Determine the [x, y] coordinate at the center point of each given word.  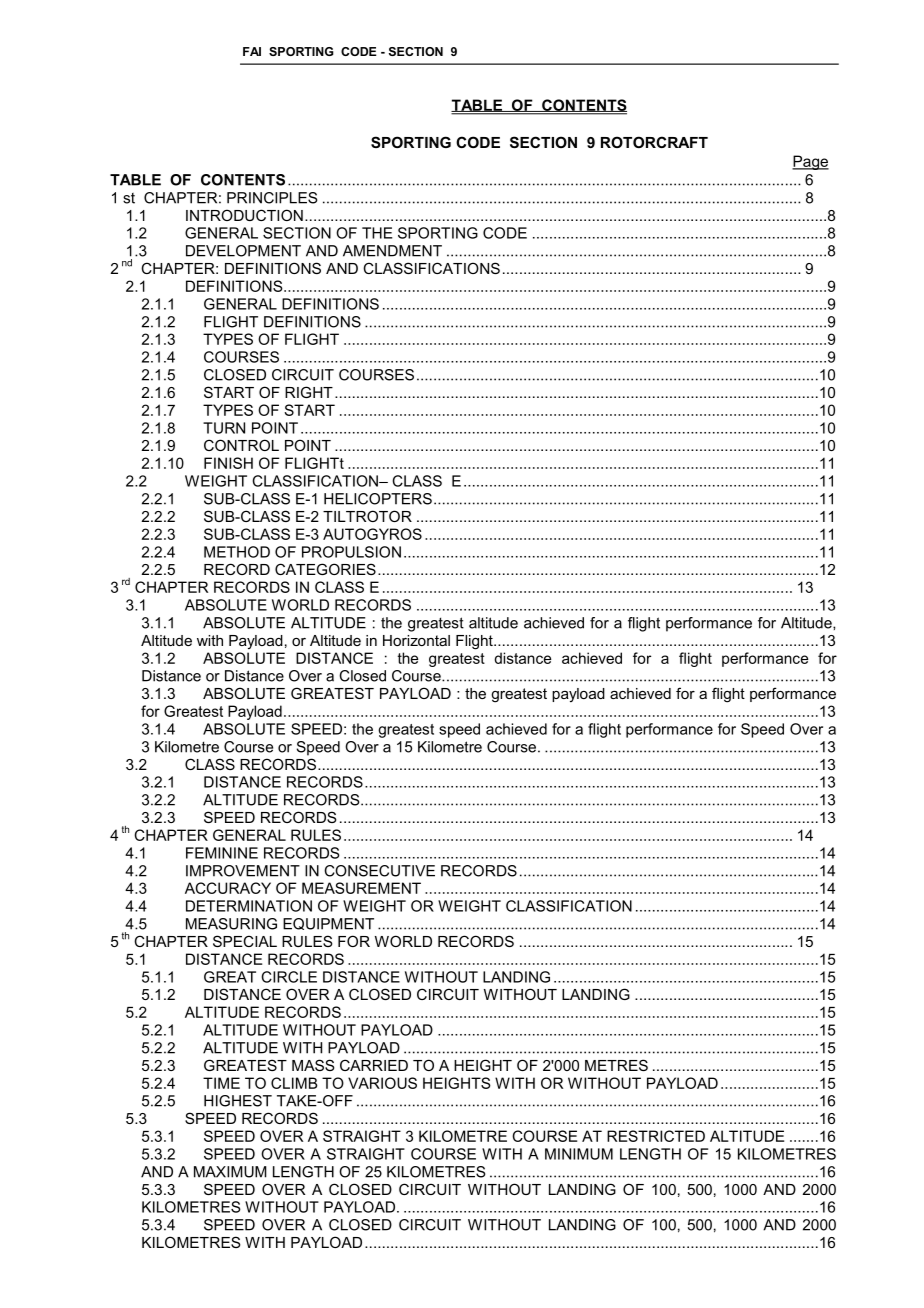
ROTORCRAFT [654, 142]
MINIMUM [579, 1154]
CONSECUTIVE [379, 871]
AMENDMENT [392, 251]
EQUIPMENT [328, 924]
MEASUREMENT [361, 888]
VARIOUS [382, 1083]
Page [810, 162]
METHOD [237, 552]
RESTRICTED [656, 1136]
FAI [252, 51]
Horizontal [416, 640]
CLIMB [294, 1083]
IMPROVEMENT [243, 871]
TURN [224, 428]
